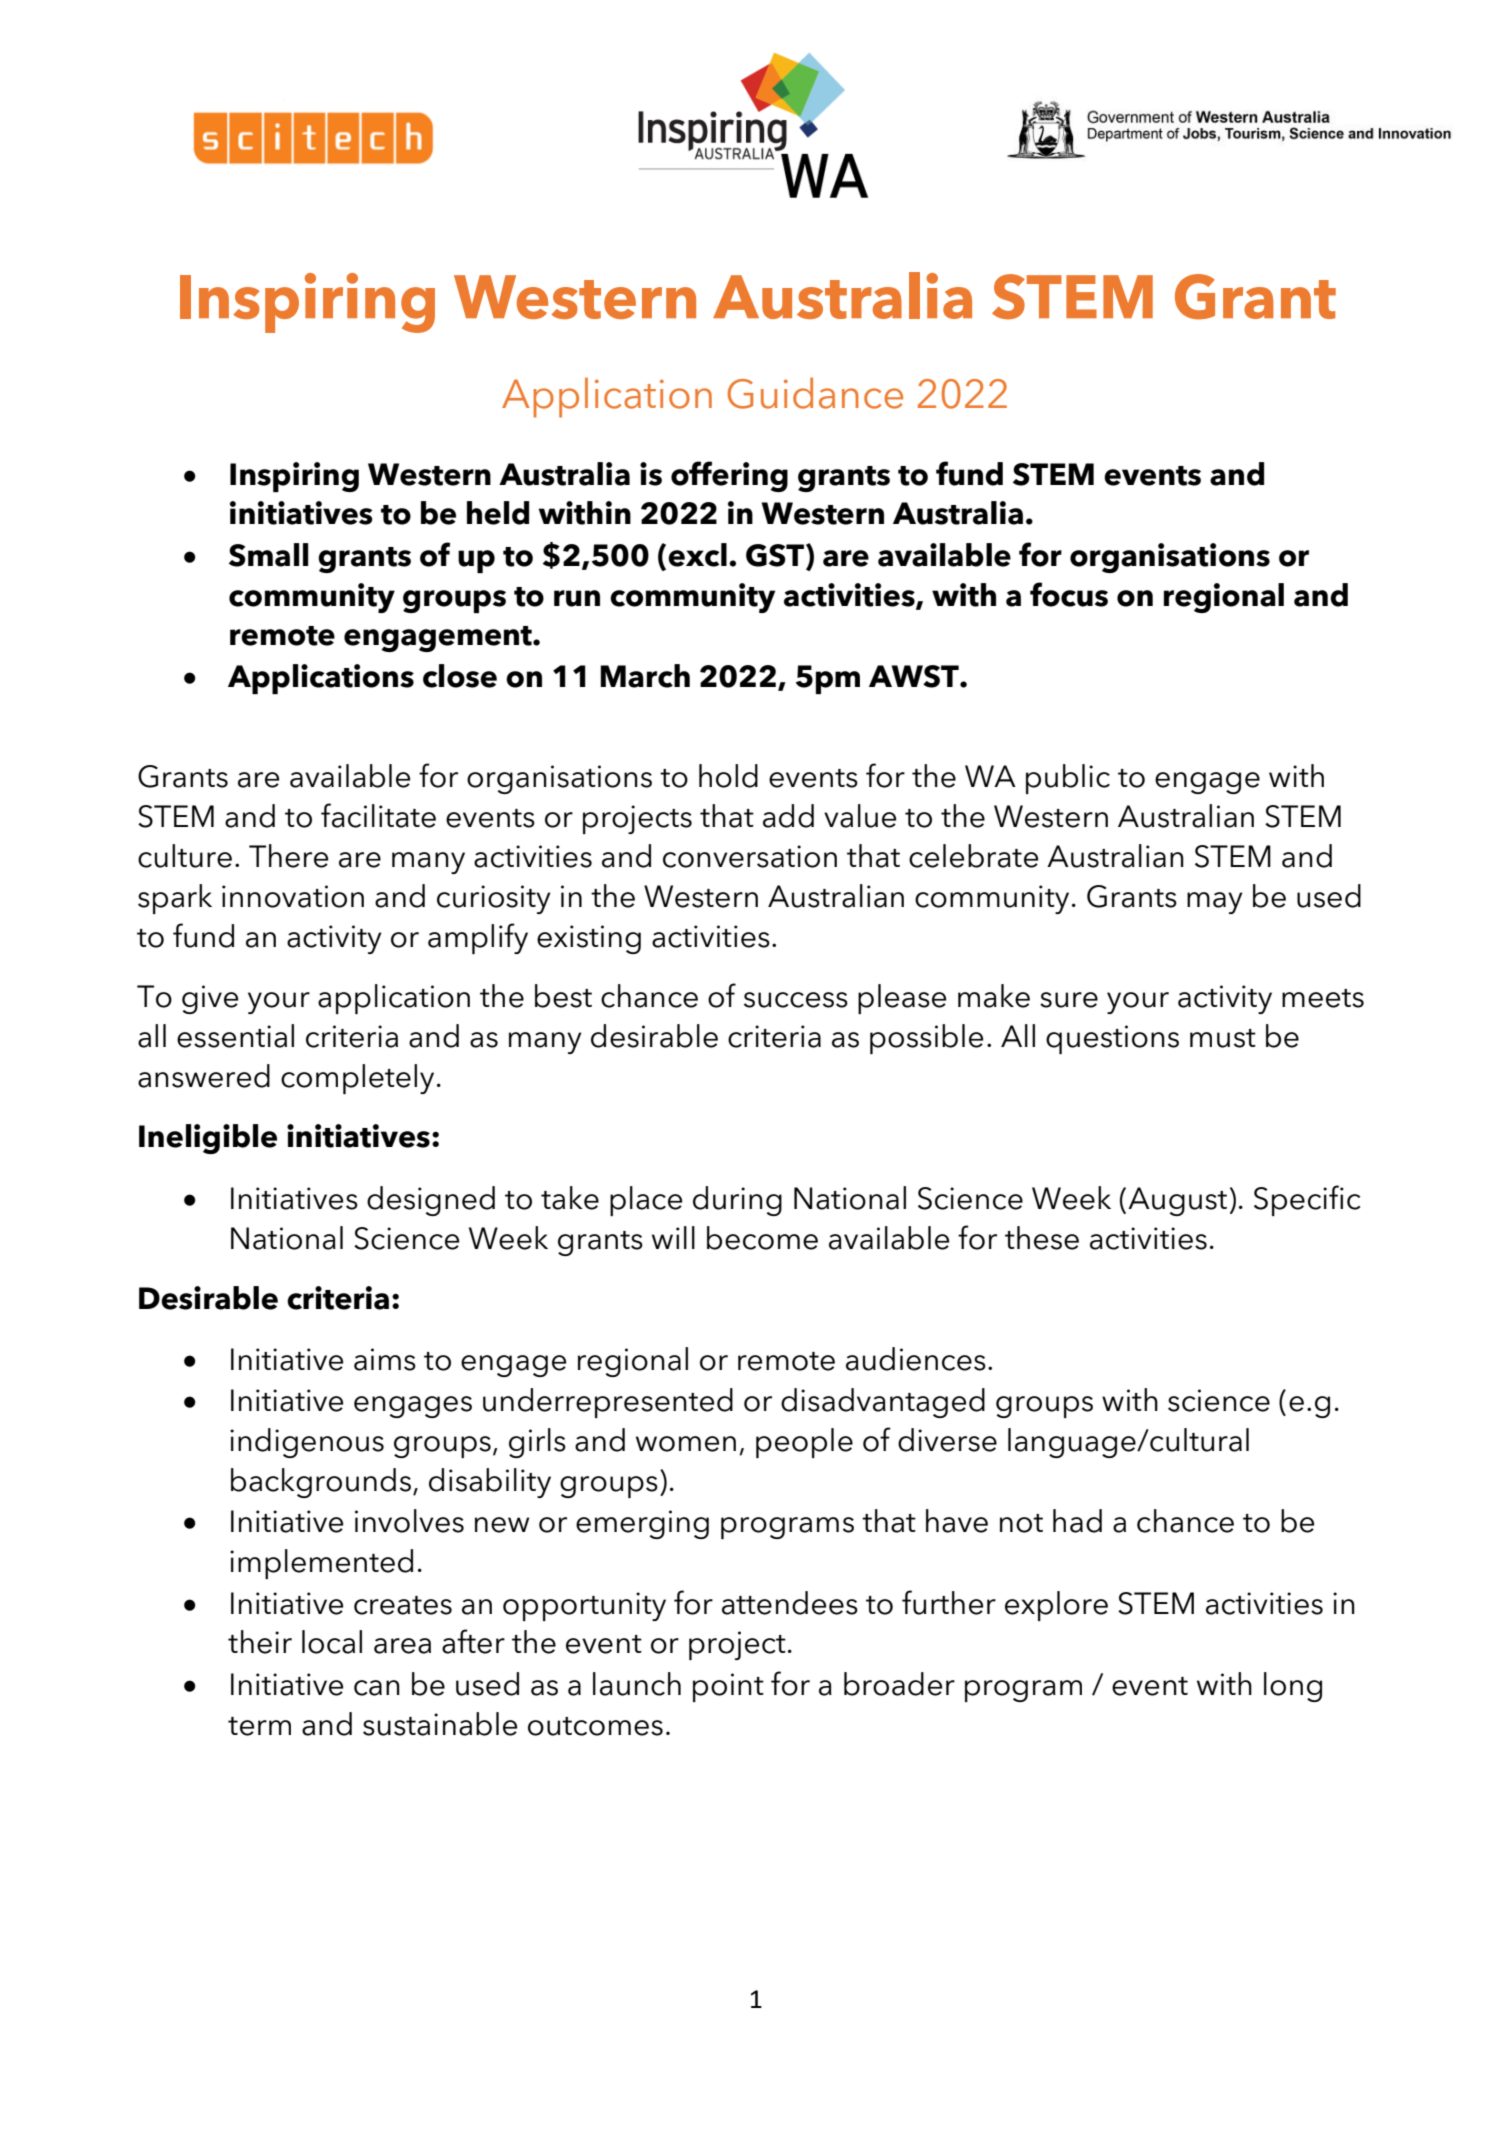 This page has width=1512, height=2139. Describe the element at coordinates (1069, 594) in the page. I see `focus` at that location.
